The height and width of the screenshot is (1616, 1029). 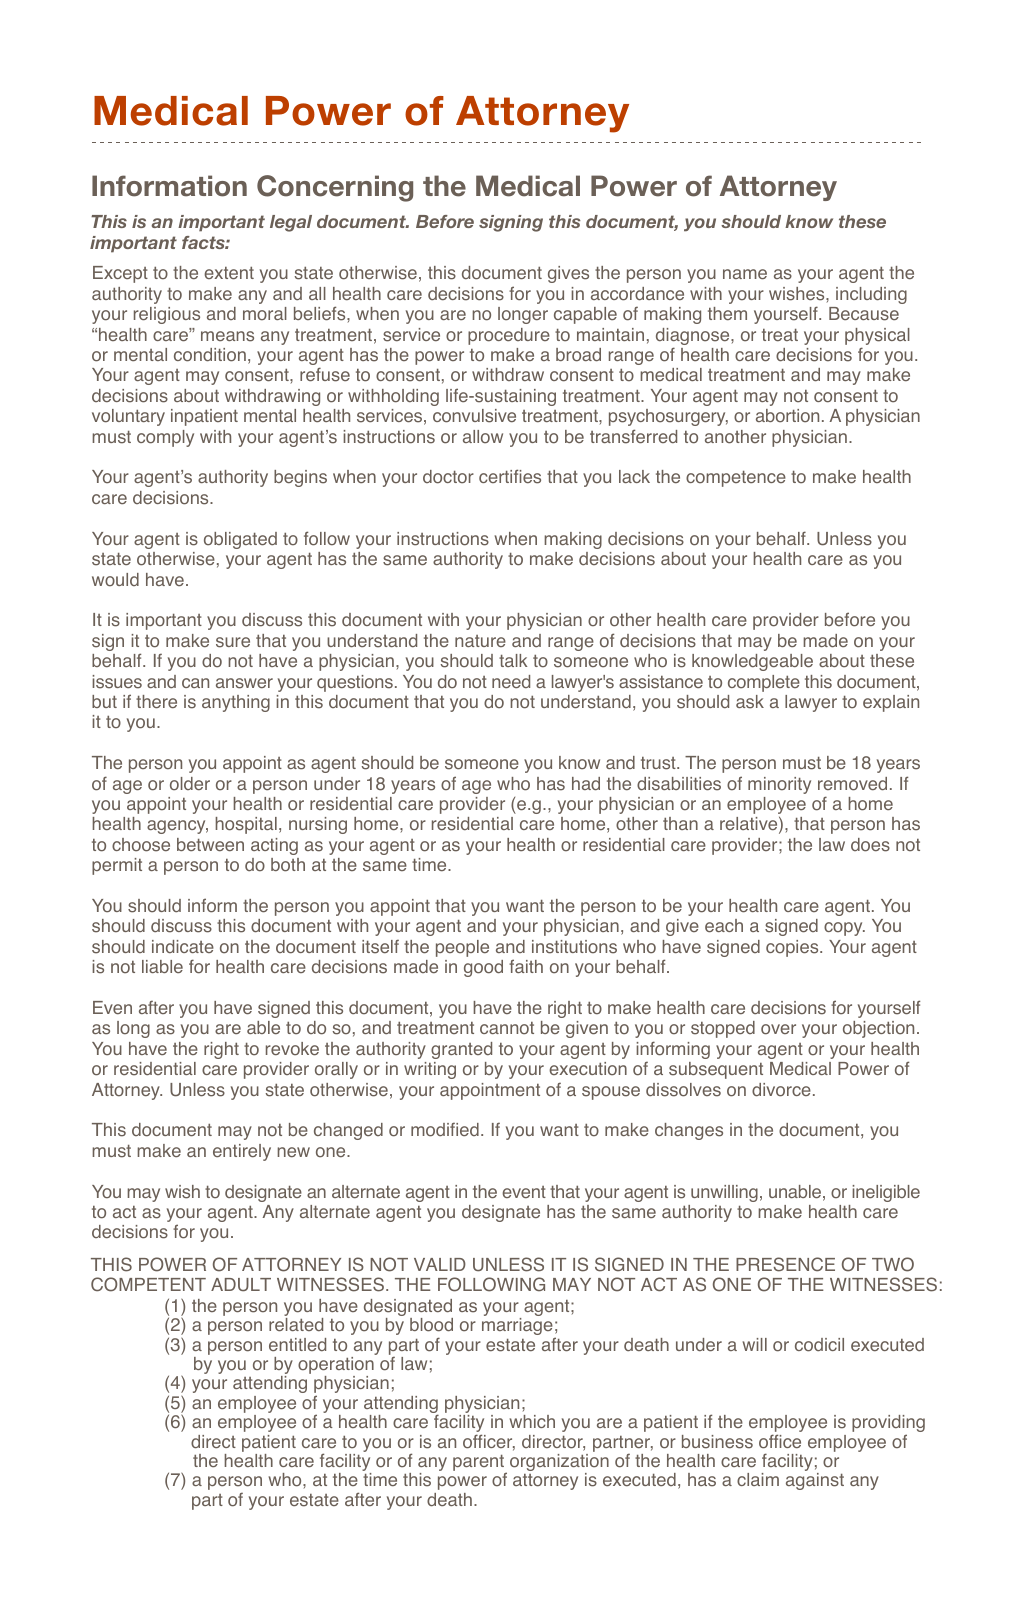 I want to click on had, so click(x=586, y=783).
